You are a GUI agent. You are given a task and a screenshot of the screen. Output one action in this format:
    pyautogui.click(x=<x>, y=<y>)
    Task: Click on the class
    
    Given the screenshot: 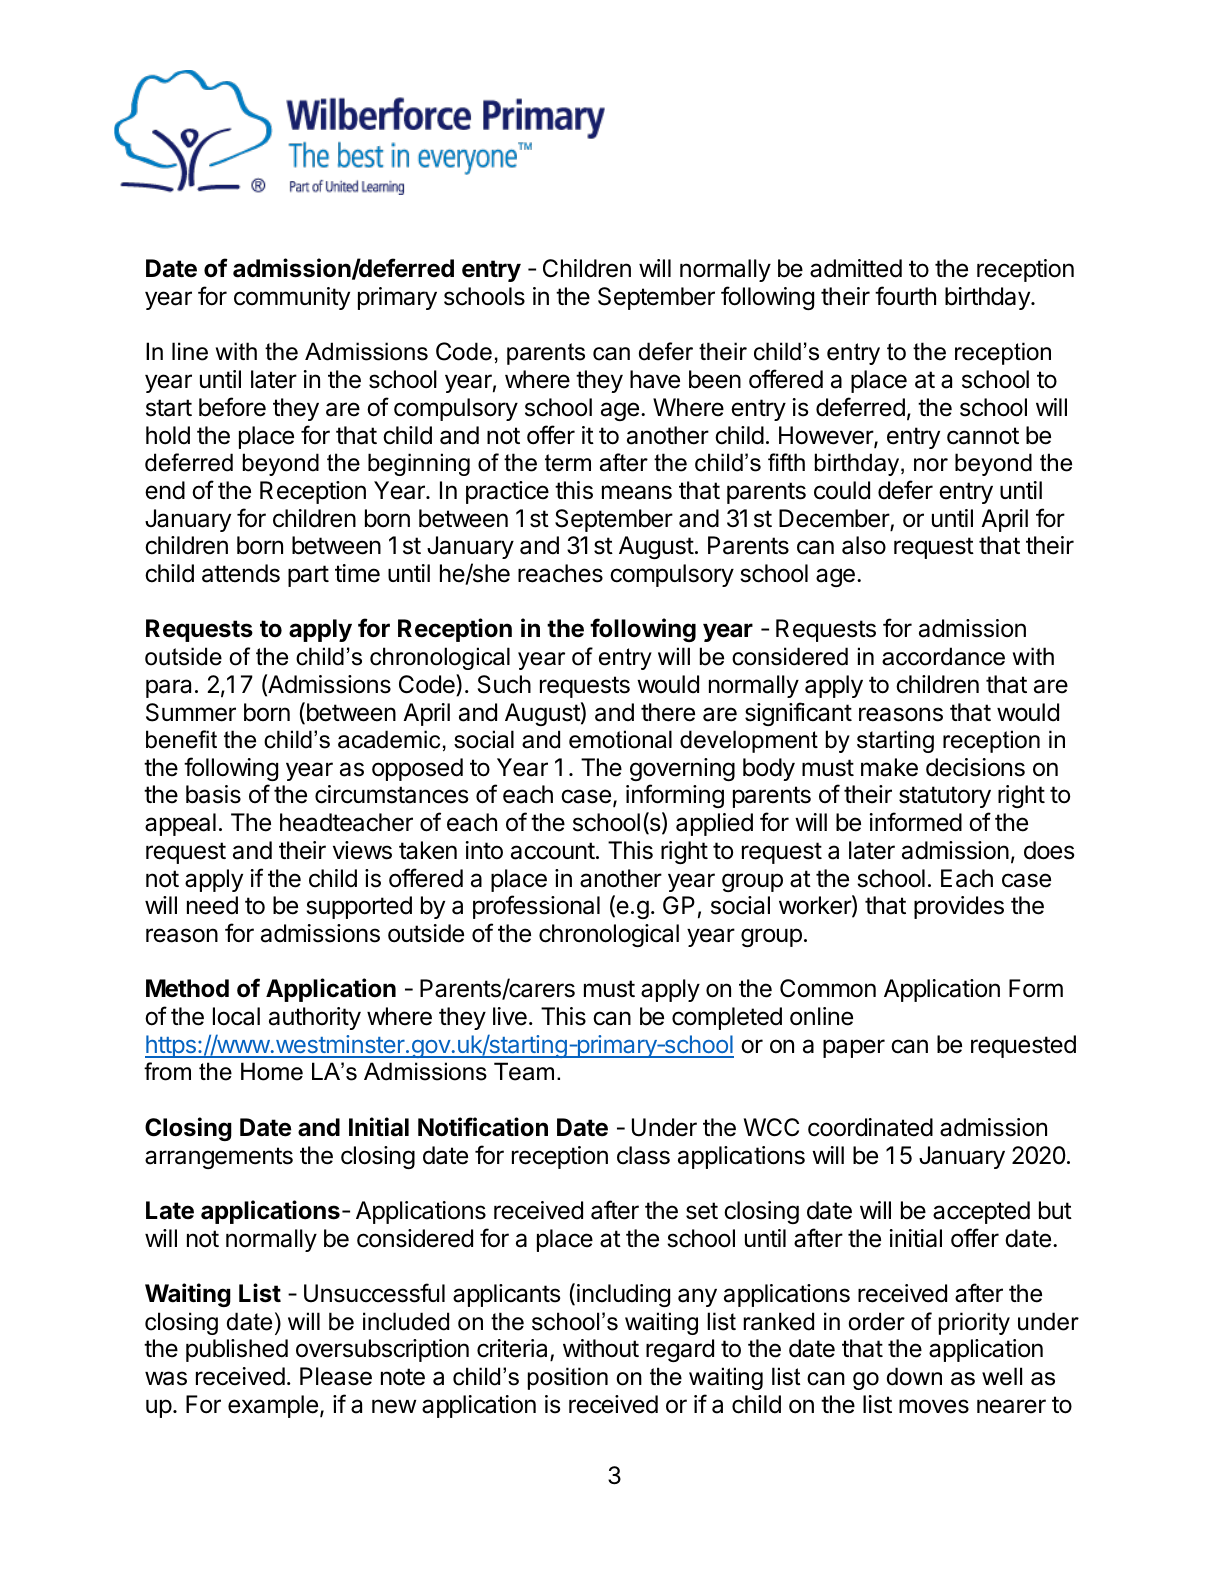 What is the action you would take?
    pyautogui.click(x=643, y=1155)
